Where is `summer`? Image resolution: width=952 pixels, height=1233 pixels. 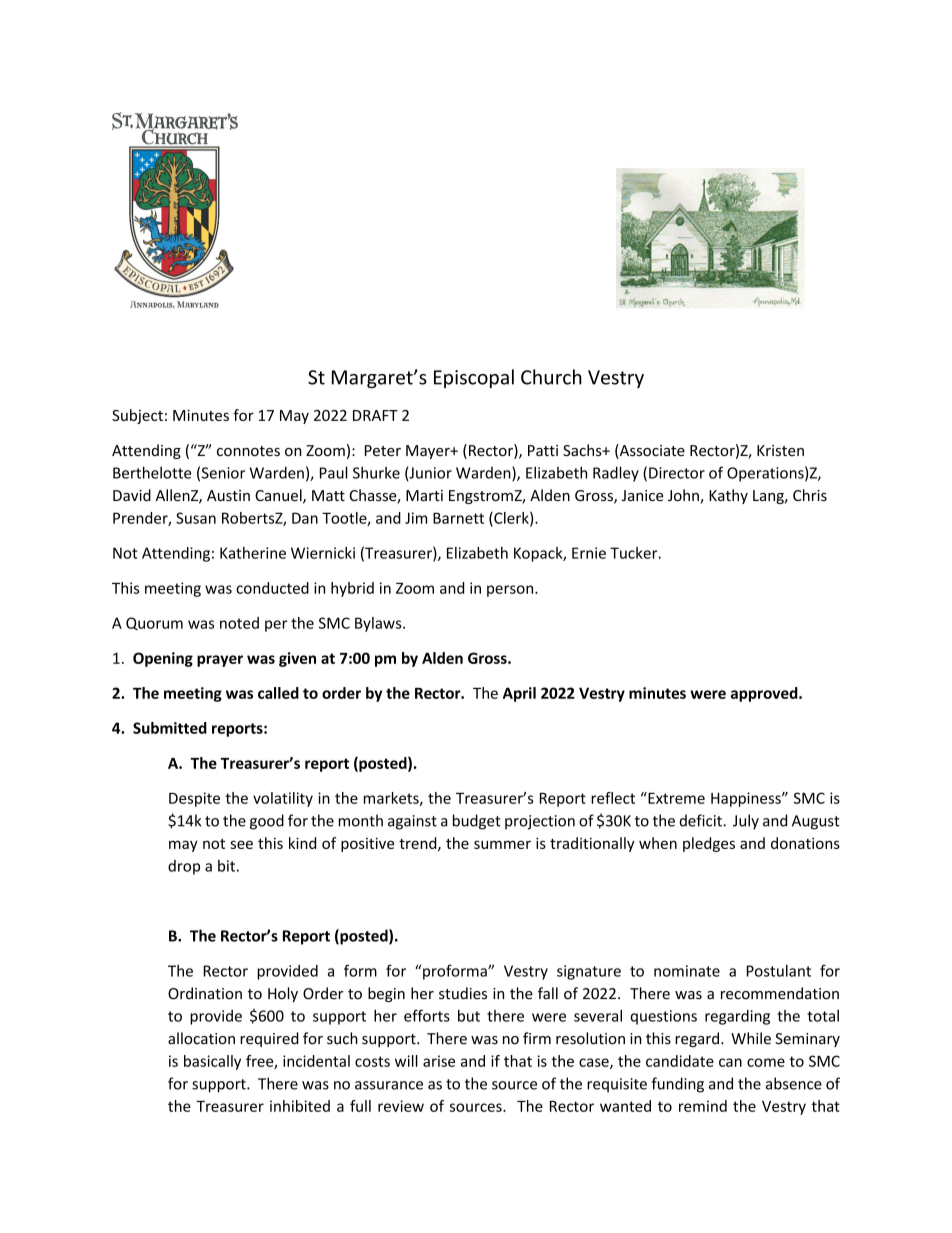
summer is located at coordinates (502, 844).
